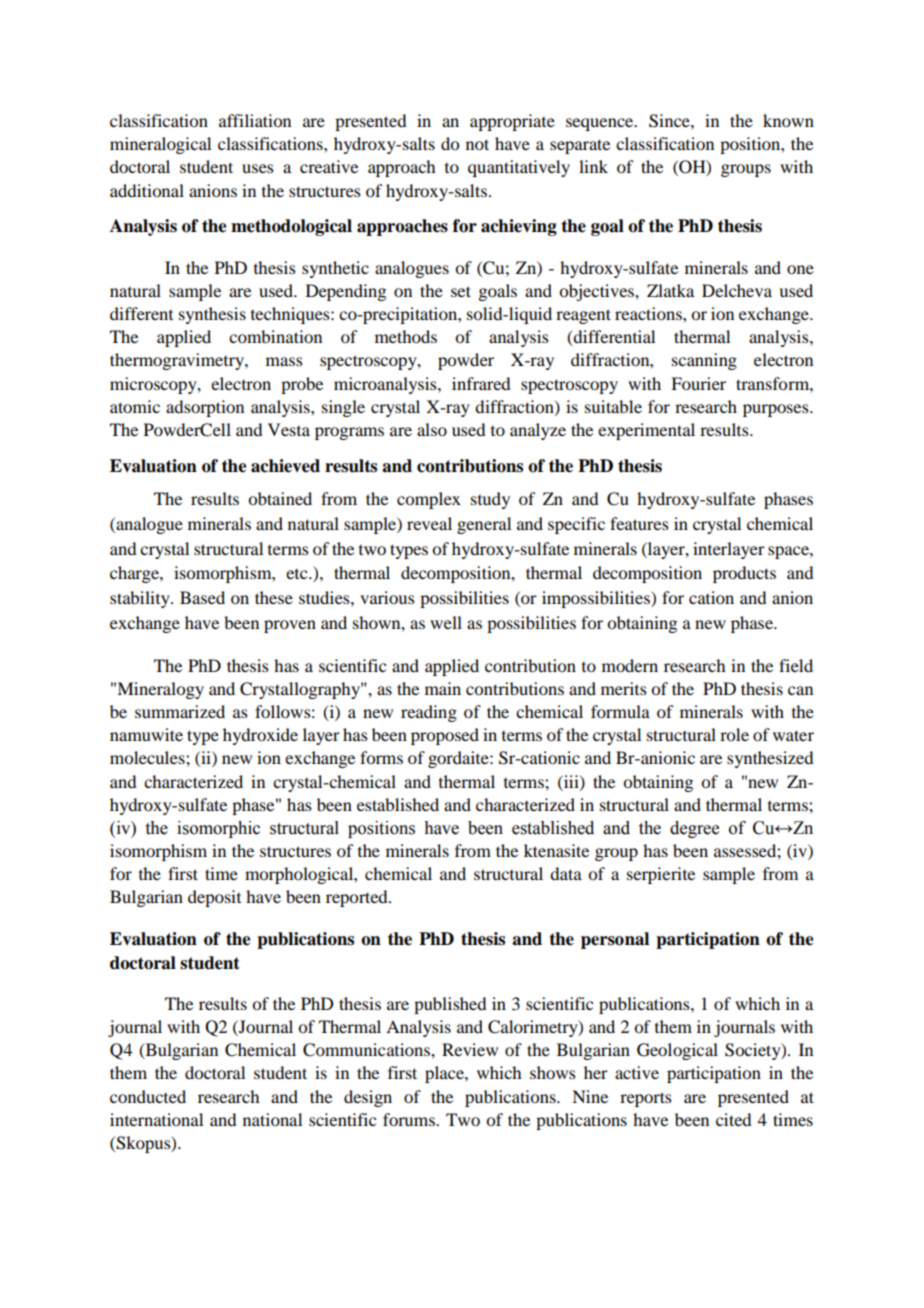  What do you see at coordinates (477, 144) in the screenshot?
I see `not` at bounding box center [477, 144].
